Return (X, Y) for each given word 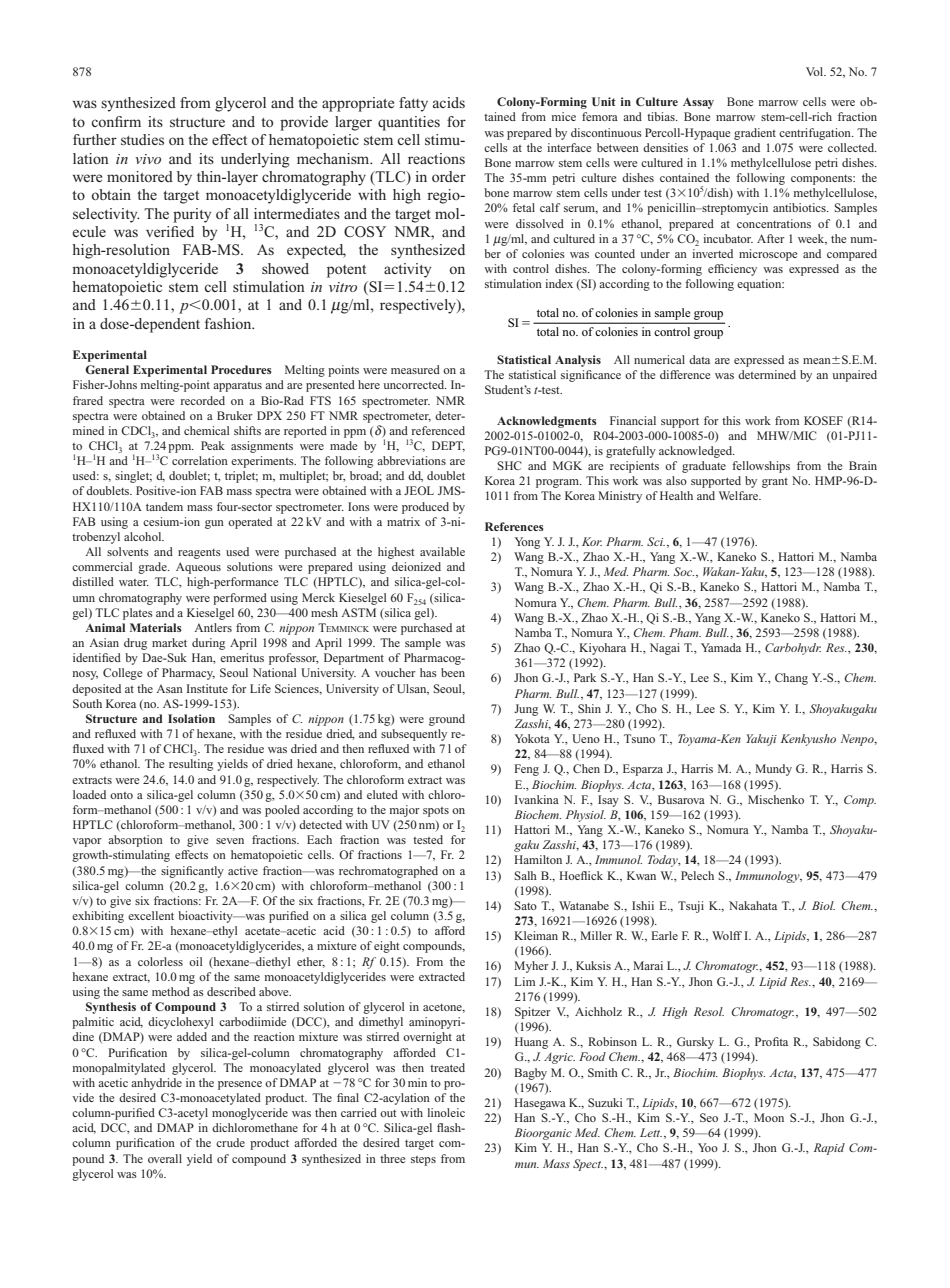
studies (142, 139)
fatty (413, 104)
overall (165, 1158)
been (453, 672)
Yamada (721, 647)
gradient (755, 134)
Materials (156, 627)
